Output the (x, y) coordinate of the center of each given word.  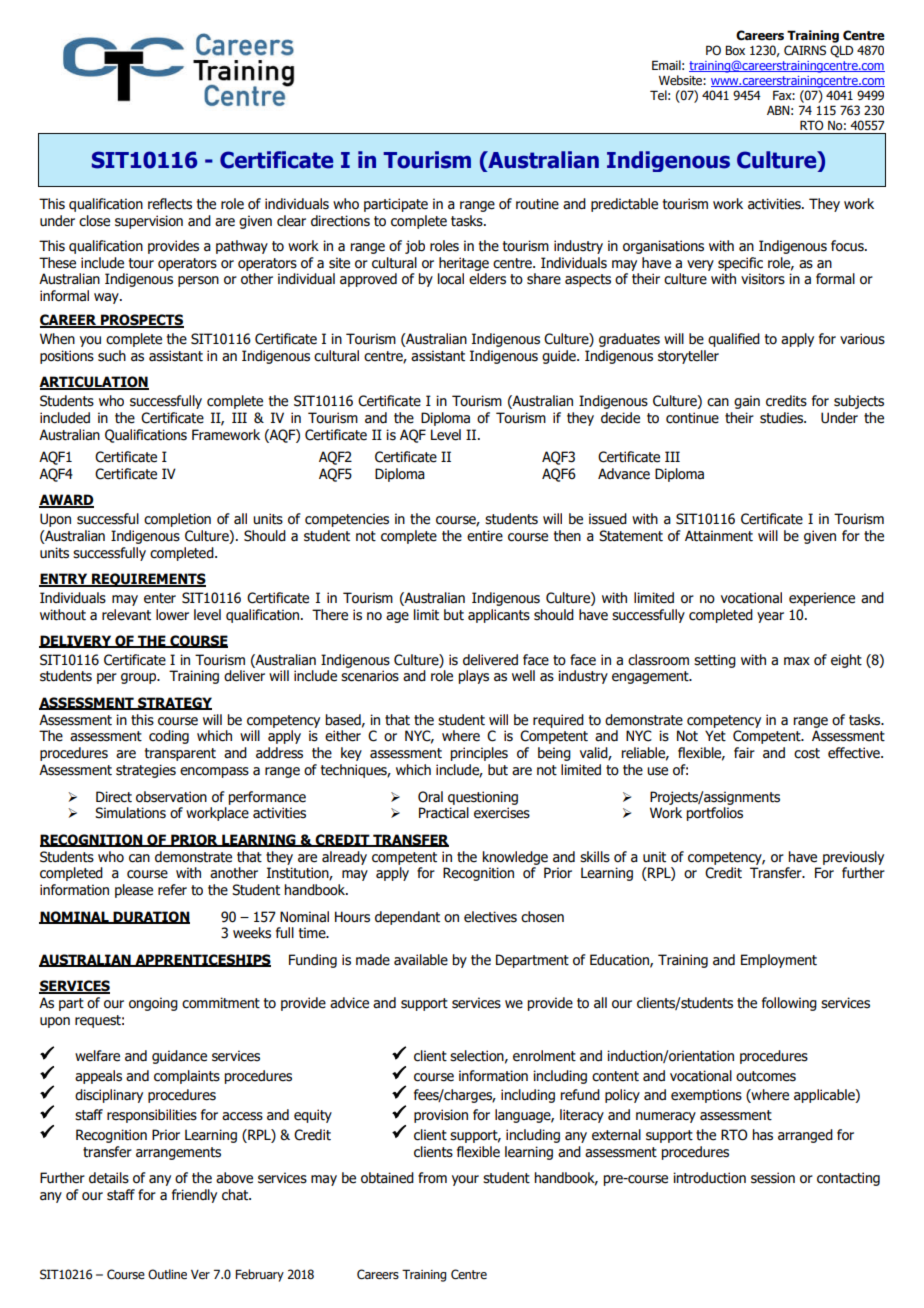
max (797, 661)
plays (473, 677)
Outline (167, 1274)
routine (537, 204)
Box (735, 50)
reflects (170, 204)
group (140, 678)
